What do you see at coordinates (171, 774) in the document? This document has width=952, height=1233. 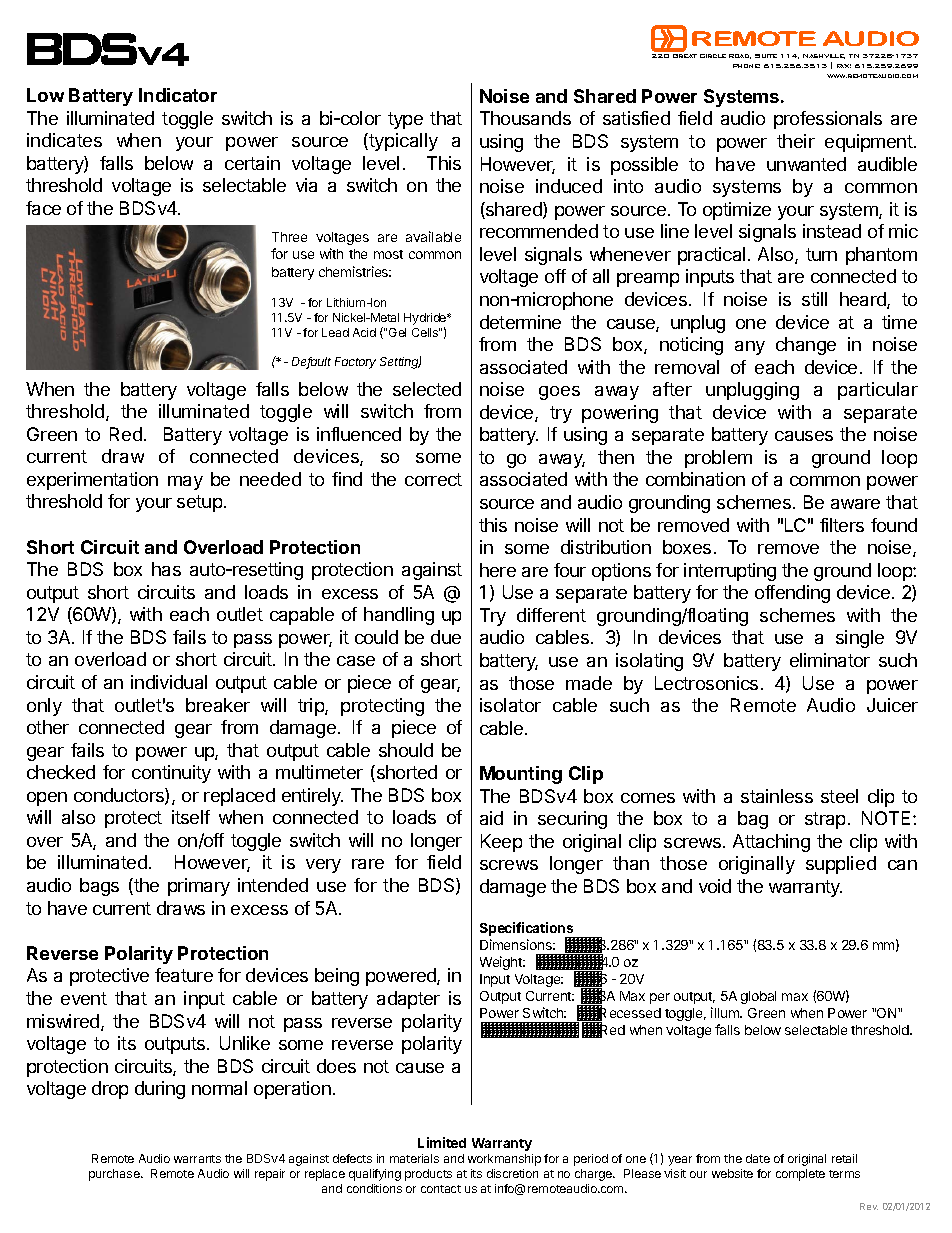 I see `continuity` at bounding box center [171, 774].
